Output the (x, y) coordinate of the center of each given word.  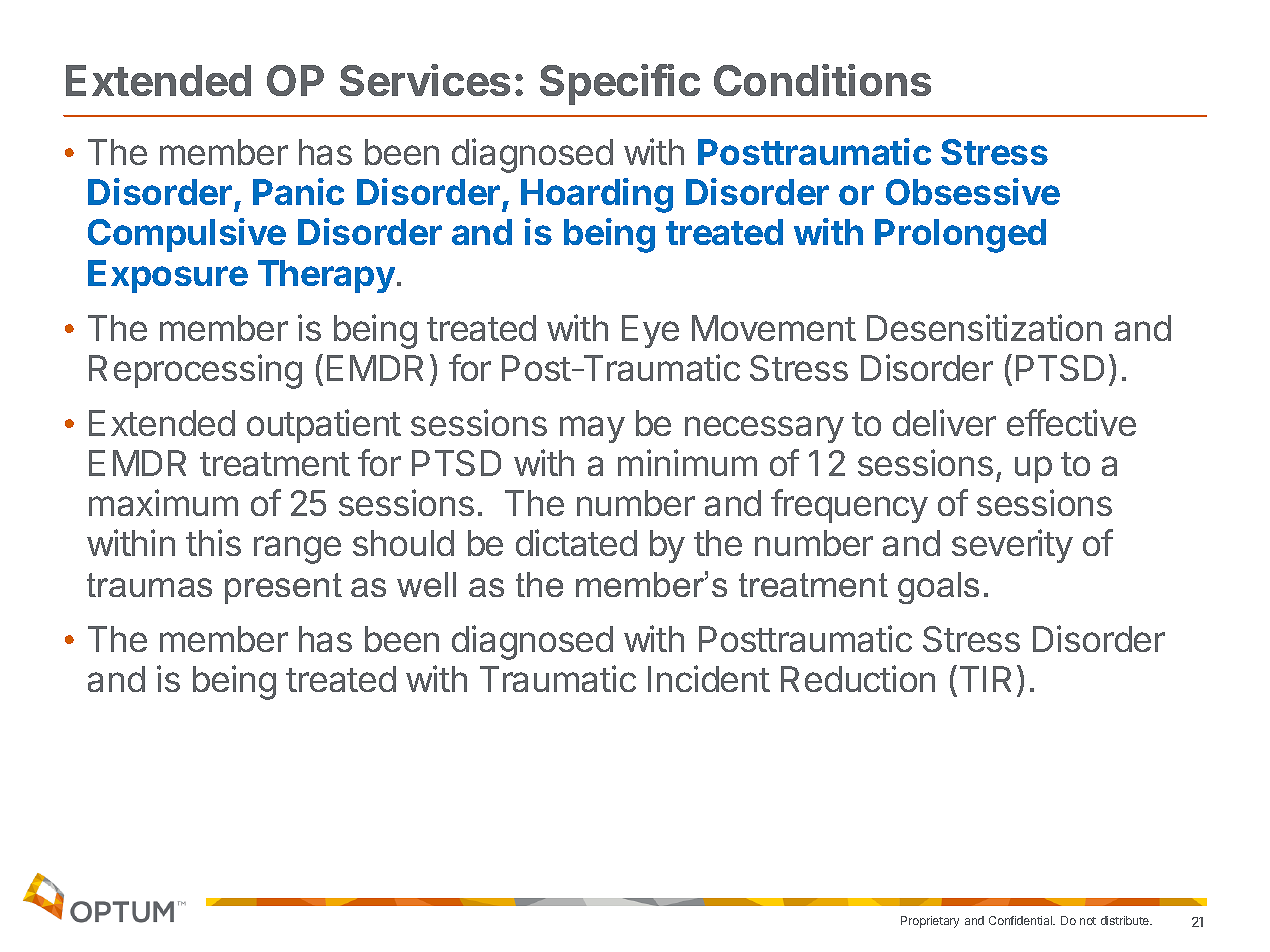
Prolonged (960, 236)
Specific (620, 84)
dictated (576, 542)
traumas (149, 585)
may (592, 429)
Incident (709, 678)
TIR (985, 679)
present (283, 588)
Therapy (326, 276)
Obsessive (973, 191)
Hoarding (597, 195)
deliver (944, 422)
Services (425, 80)
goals (938, 588)
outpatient (324, 426)
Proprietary (930, 922)
